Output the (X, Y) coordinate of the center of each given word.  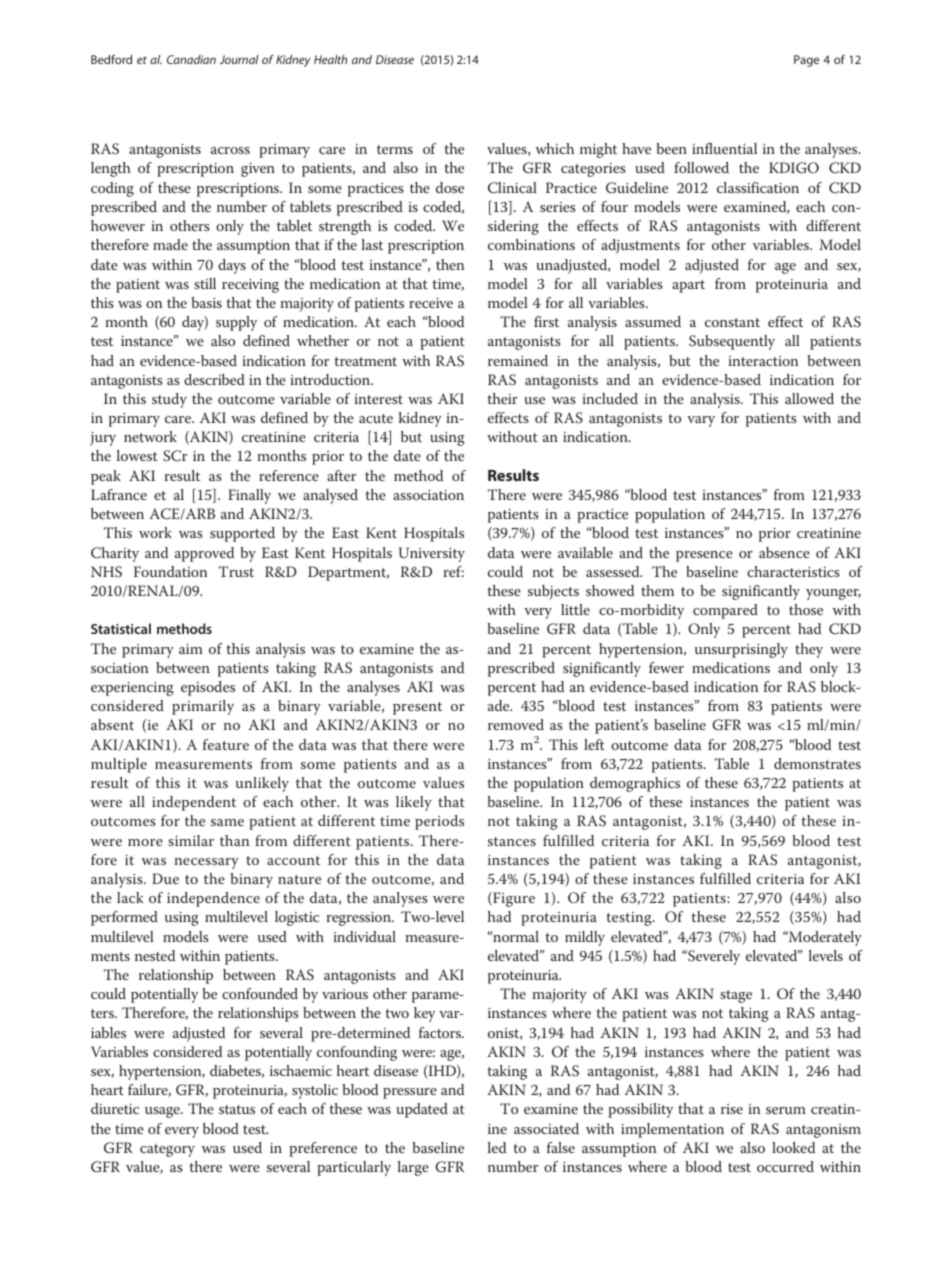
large (413, 1168)
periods (439, 822)
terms (395, 149)
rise (732, 1109)
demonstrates (817, 763)
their (502, 398)
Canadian (191, 59)
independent (194, 803)
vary (701, 421)
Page (806, 61)
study (169, 400)
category (167, 1150)
